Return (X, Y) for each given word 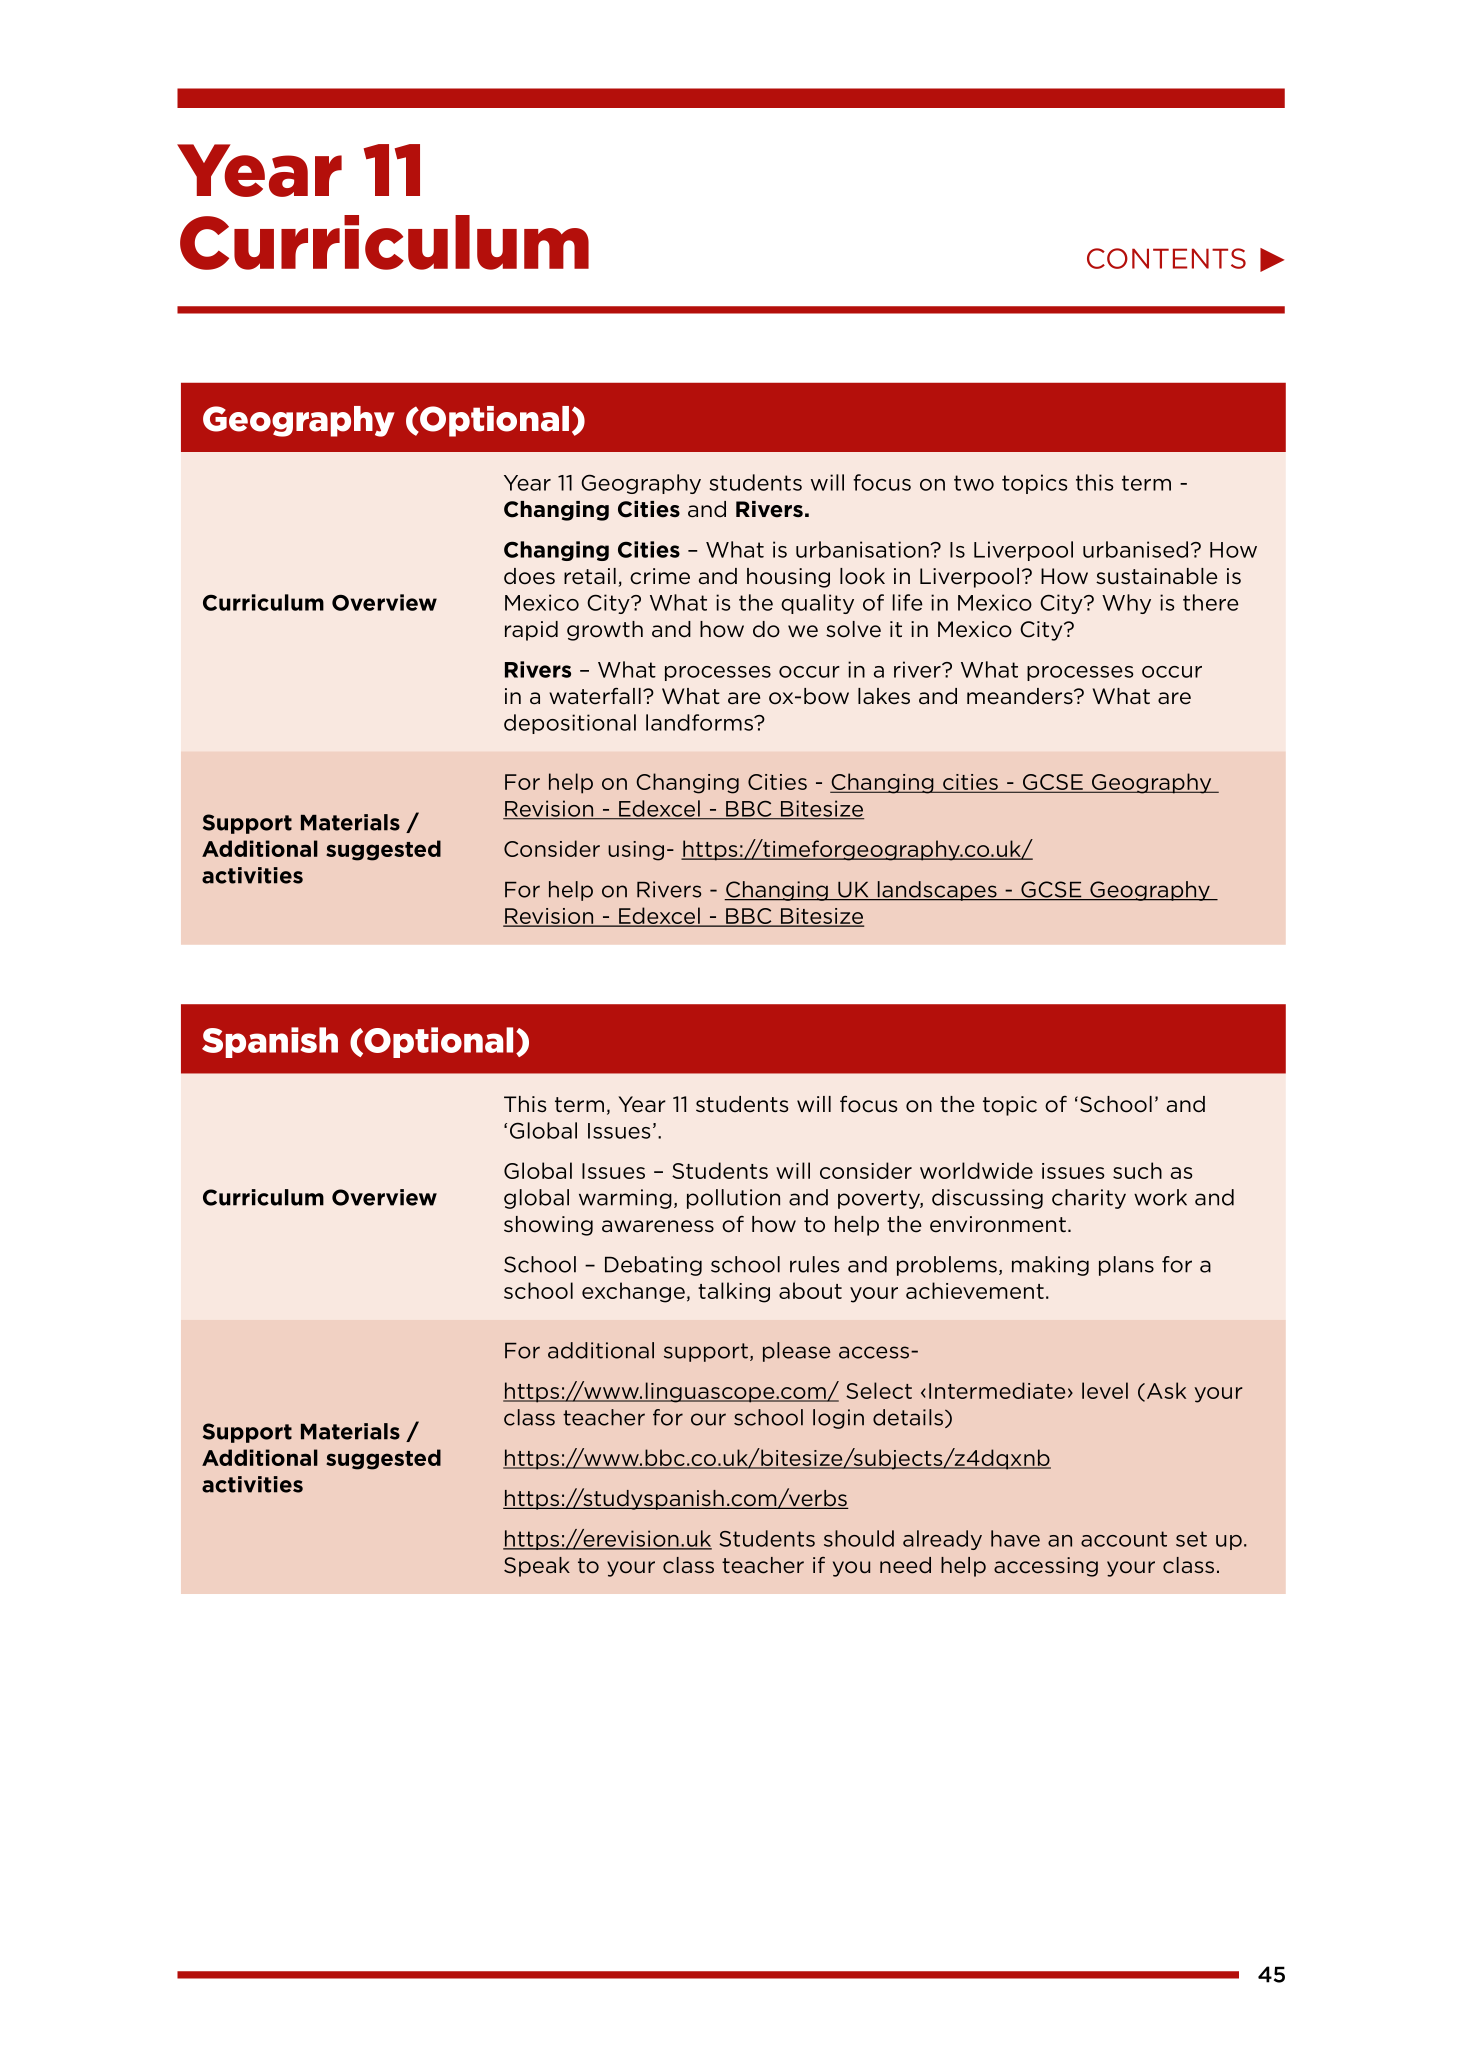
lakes (884, 696)
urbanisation (863, 549)
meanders (1021, 696)
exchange (633, 1292)
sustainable (1157, 576)
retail (590, 576)
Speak (537, 1567)
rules (814, 1264)
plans (1126, 1266)
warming (625, 1199)
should (859, 1538)
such (1137, 1170)
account (1124, 1539)
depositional (570, 724)
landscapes (937, 891)
